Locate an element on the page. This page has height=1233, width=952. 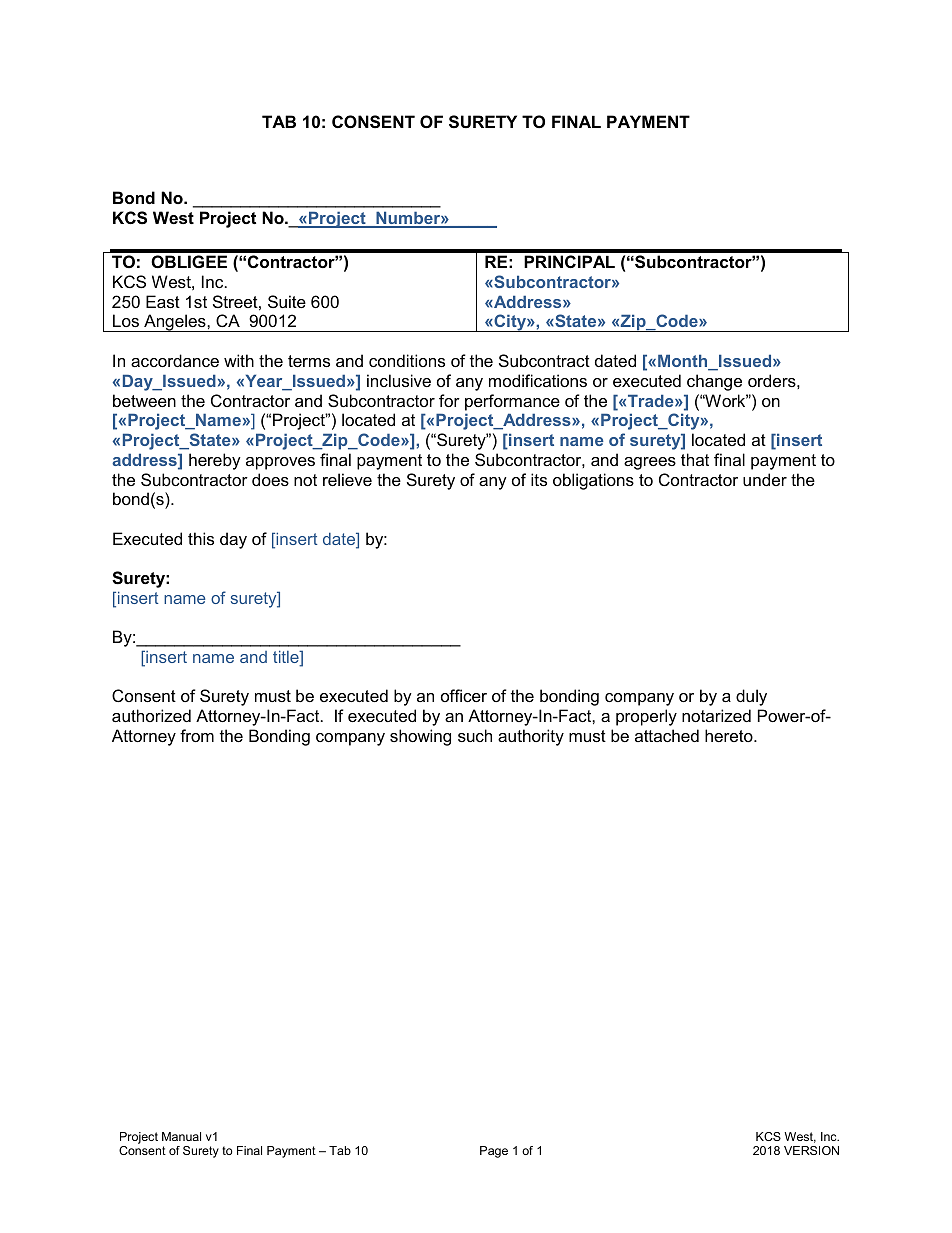
PRINCIPAL is located at coordinates (569, 261).
